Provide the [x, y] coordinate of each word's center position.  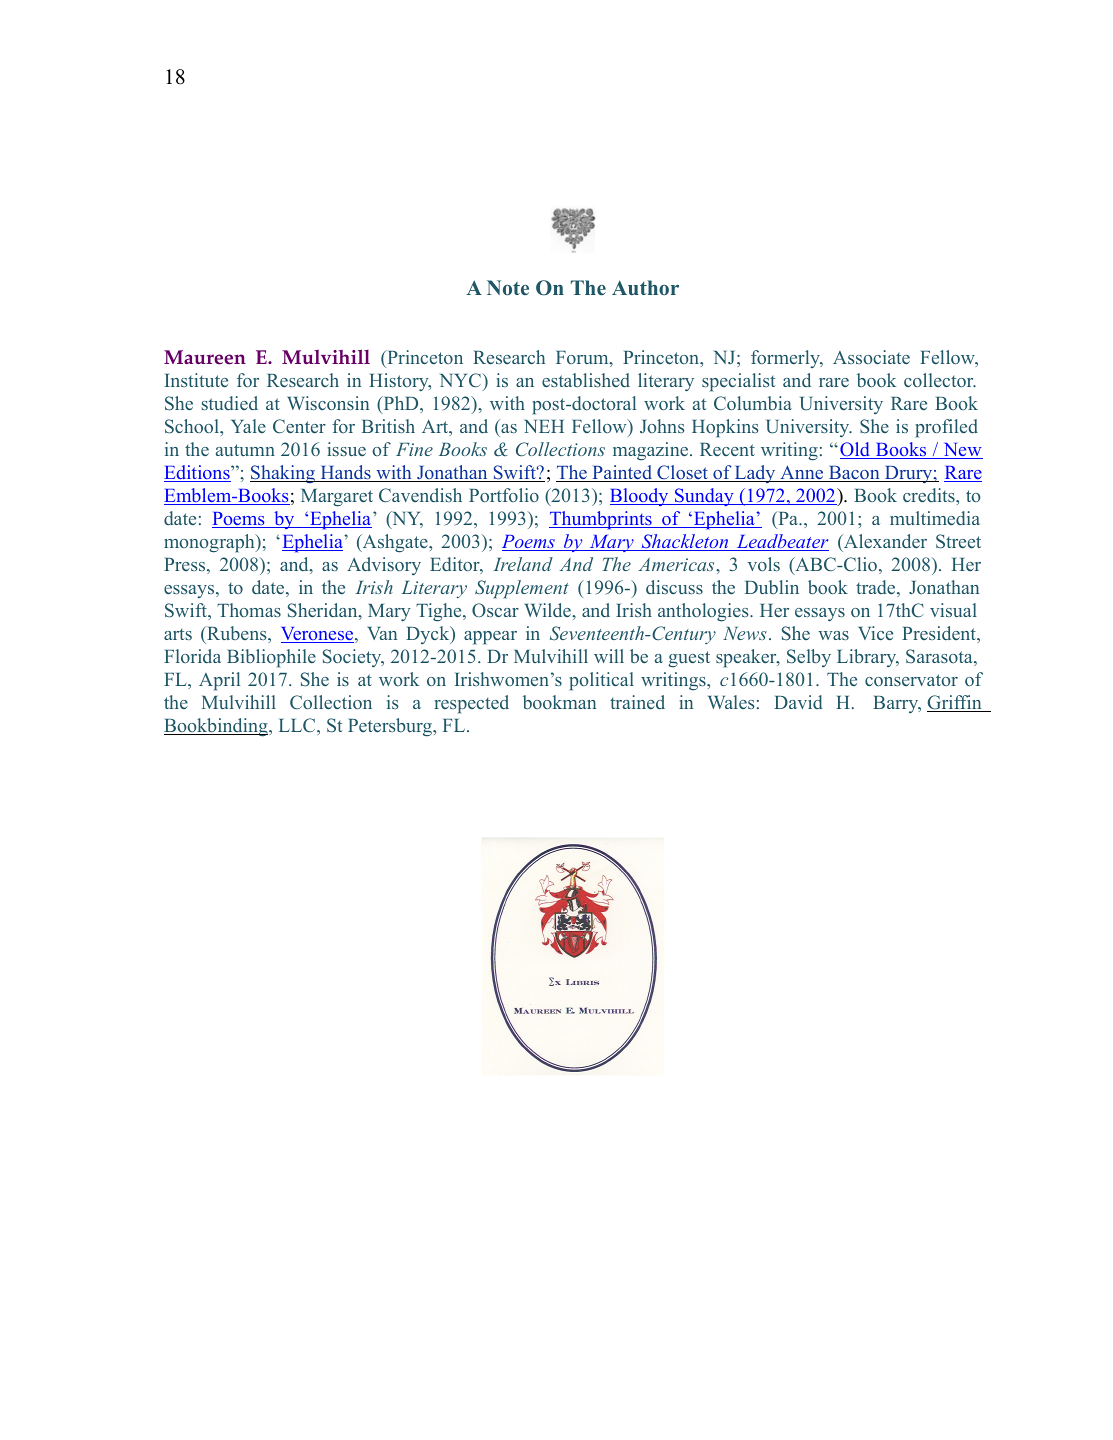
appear [490, 638]
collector [940, 380]
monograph [210, 543]
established [586, 380]
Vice [875, 633]
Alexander [884, 541]
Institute [196, 380]
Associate [871, 357]
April [219, 681]
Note [508, 288]
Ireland [523, 564]
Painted [622, 473]
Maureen [205, 357]
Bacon [854, 474]
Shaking [284, 474]
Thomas [249, 610]
